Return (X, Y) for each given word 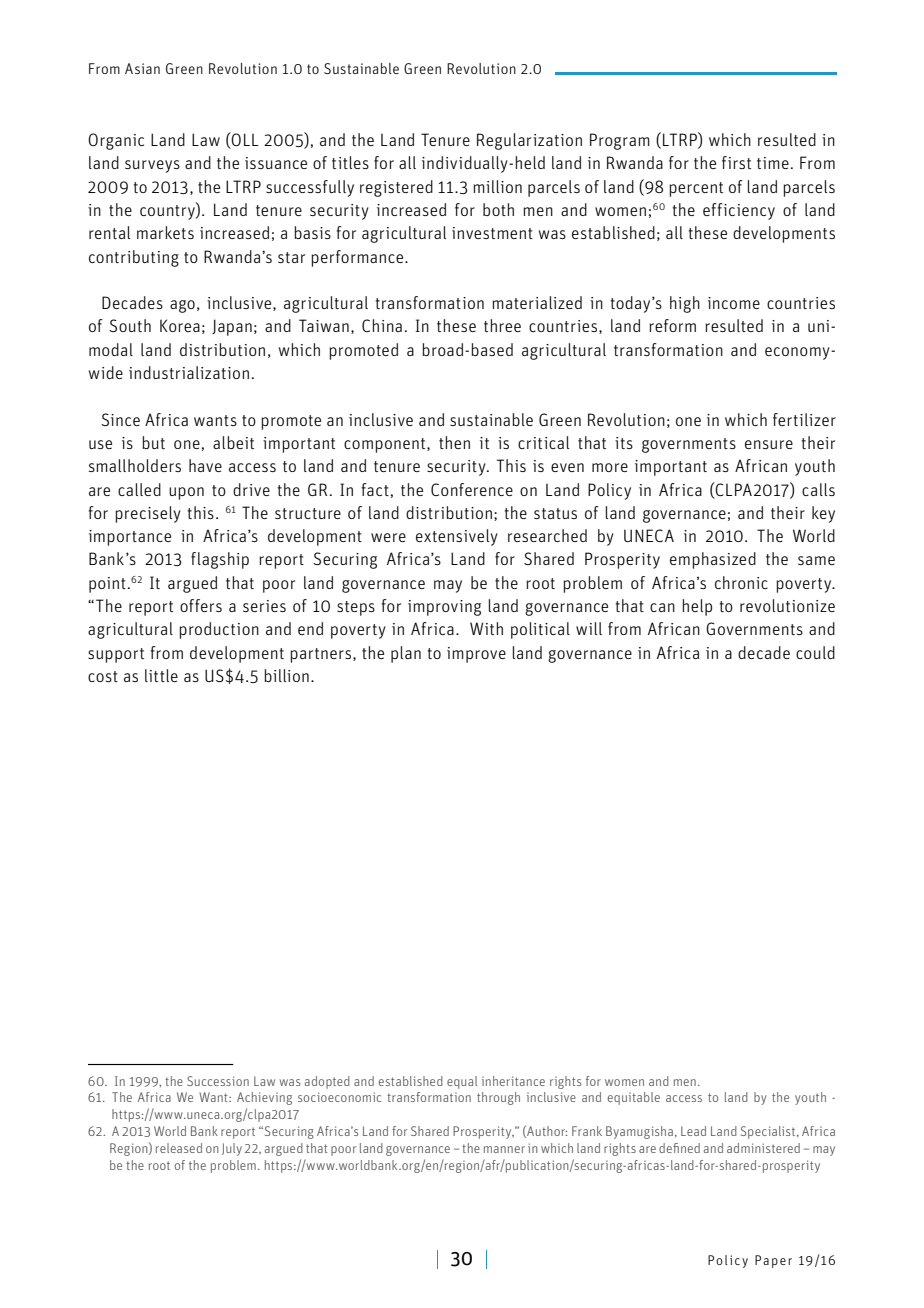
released (179, 1148)
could (815, 652)
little (161, 675)
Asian (142, 68)
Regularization (529, 141)
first (736, 162)
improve (476, 655)
